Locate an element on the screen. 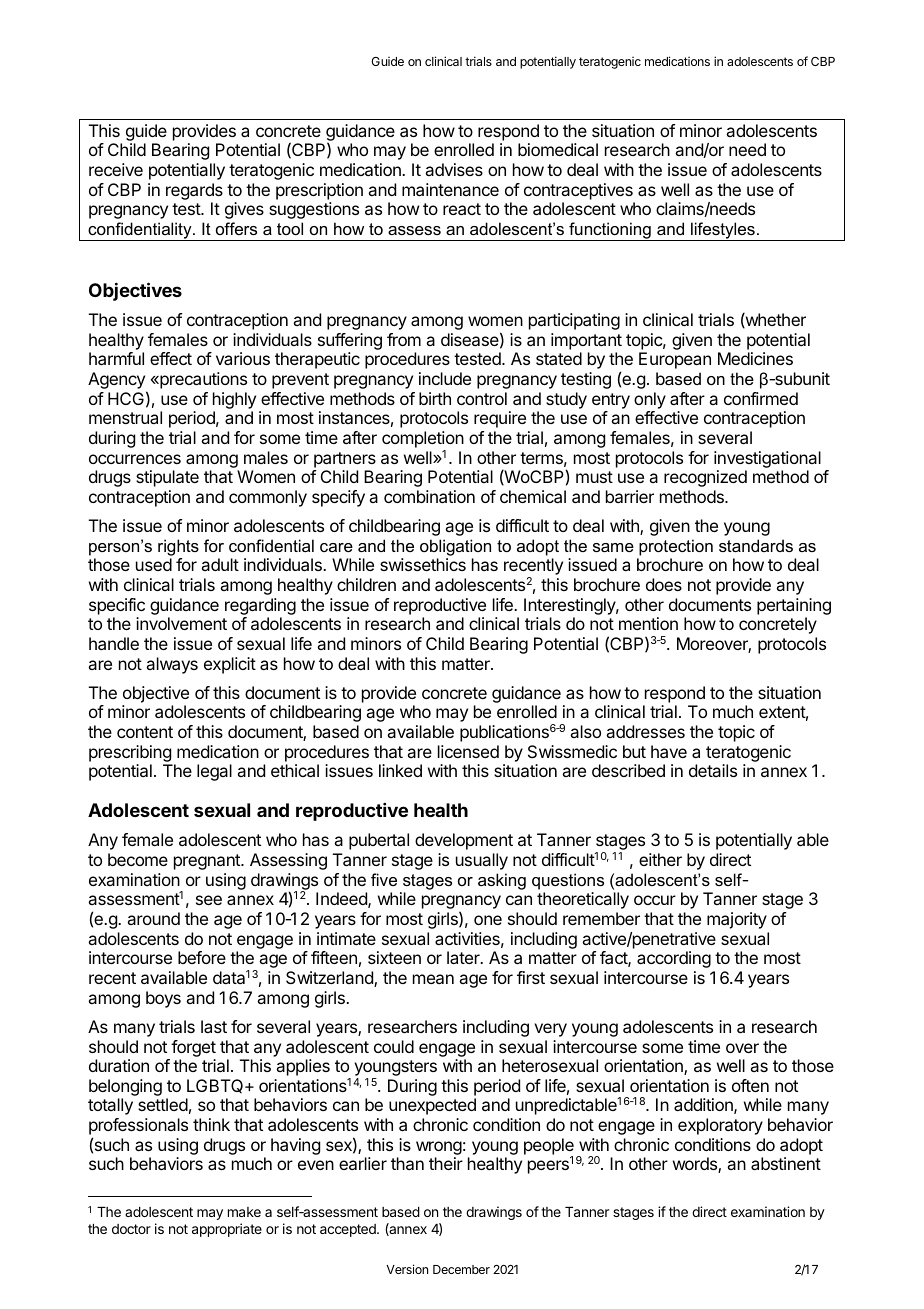  December is located at coordinates (461, 1269).
